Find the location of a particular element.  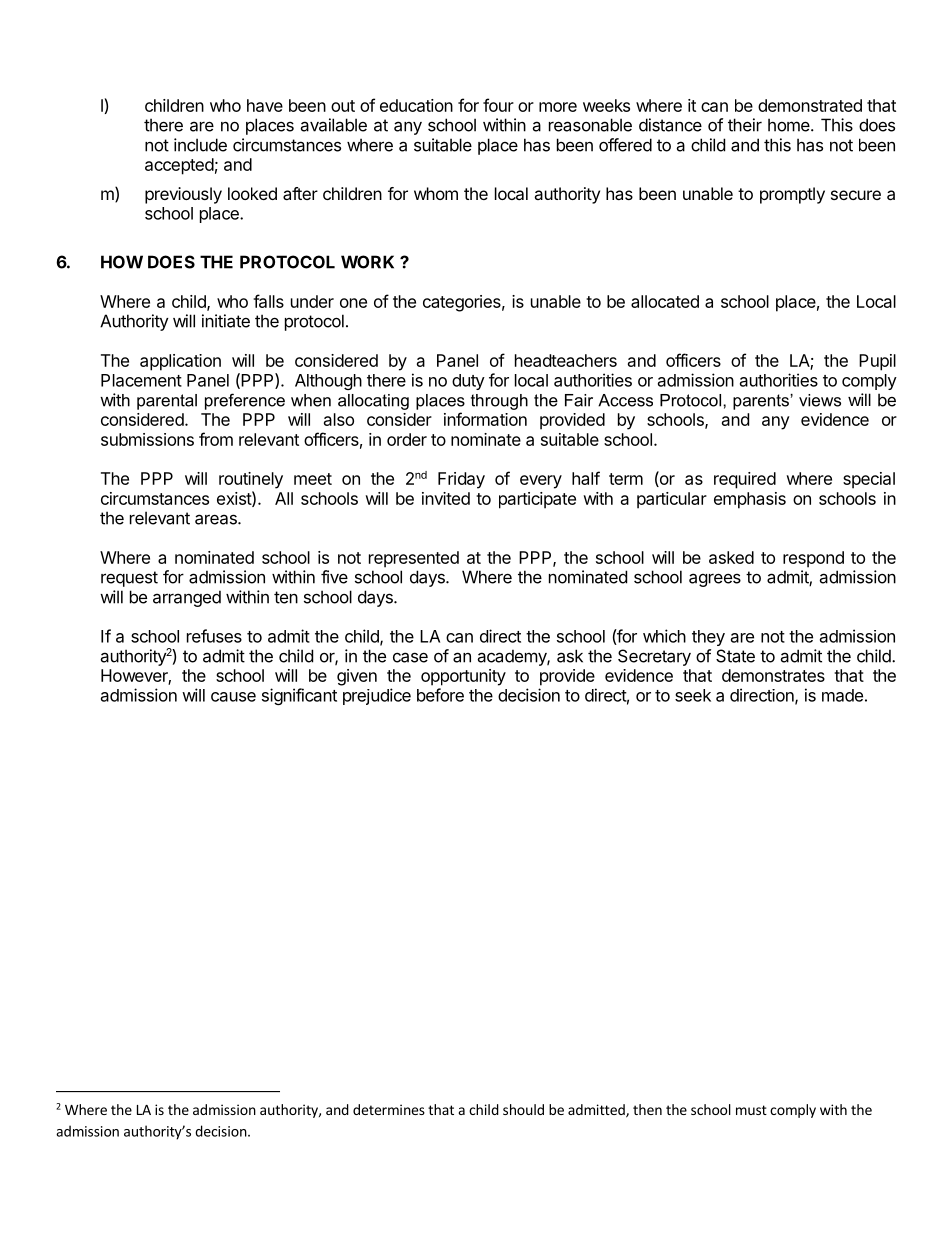

before is located at coordinates (440, 695).
